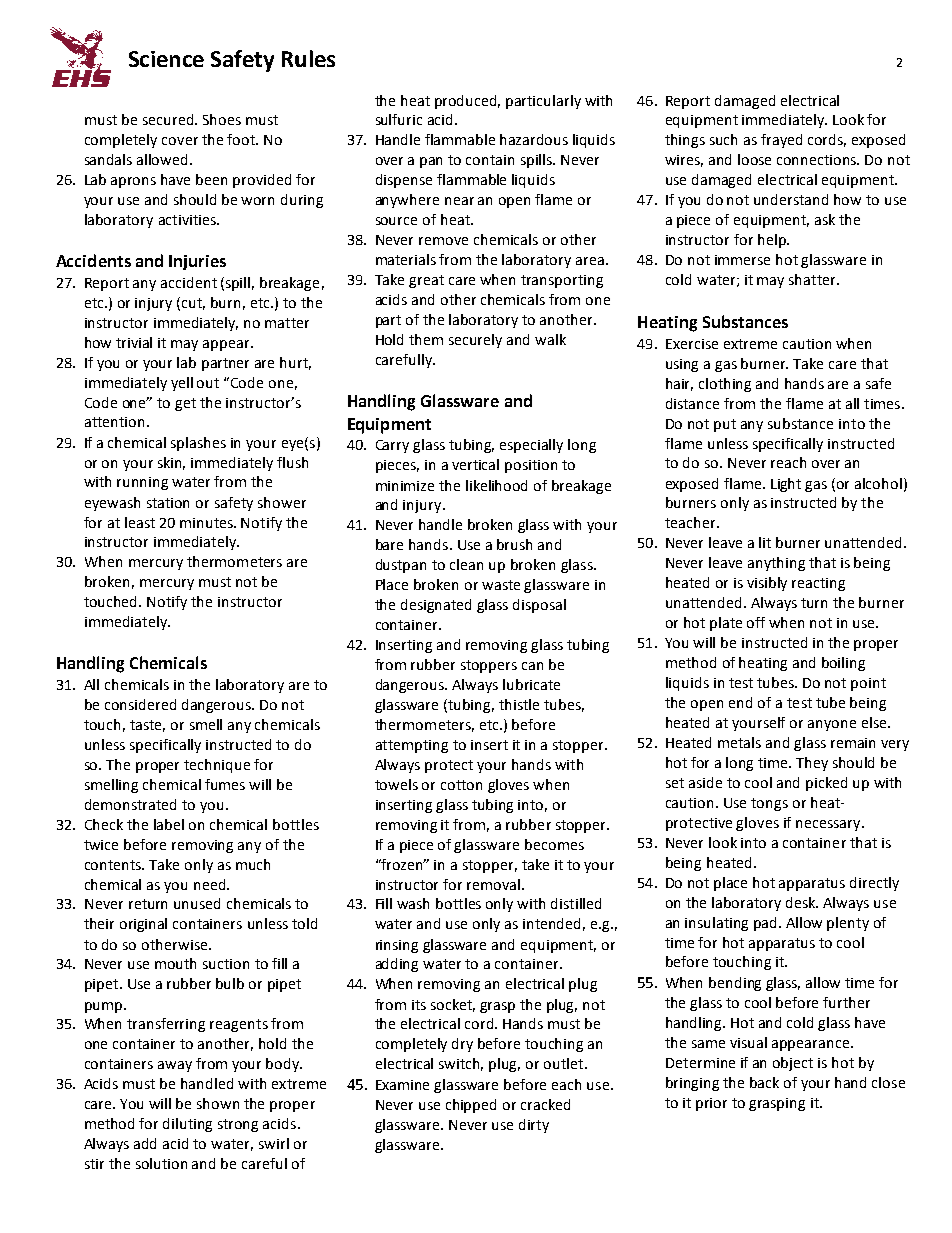 This image has width=952, height=1233. Describe the element at coordinates (501, 585) in the image. I see `waste` at that location.
